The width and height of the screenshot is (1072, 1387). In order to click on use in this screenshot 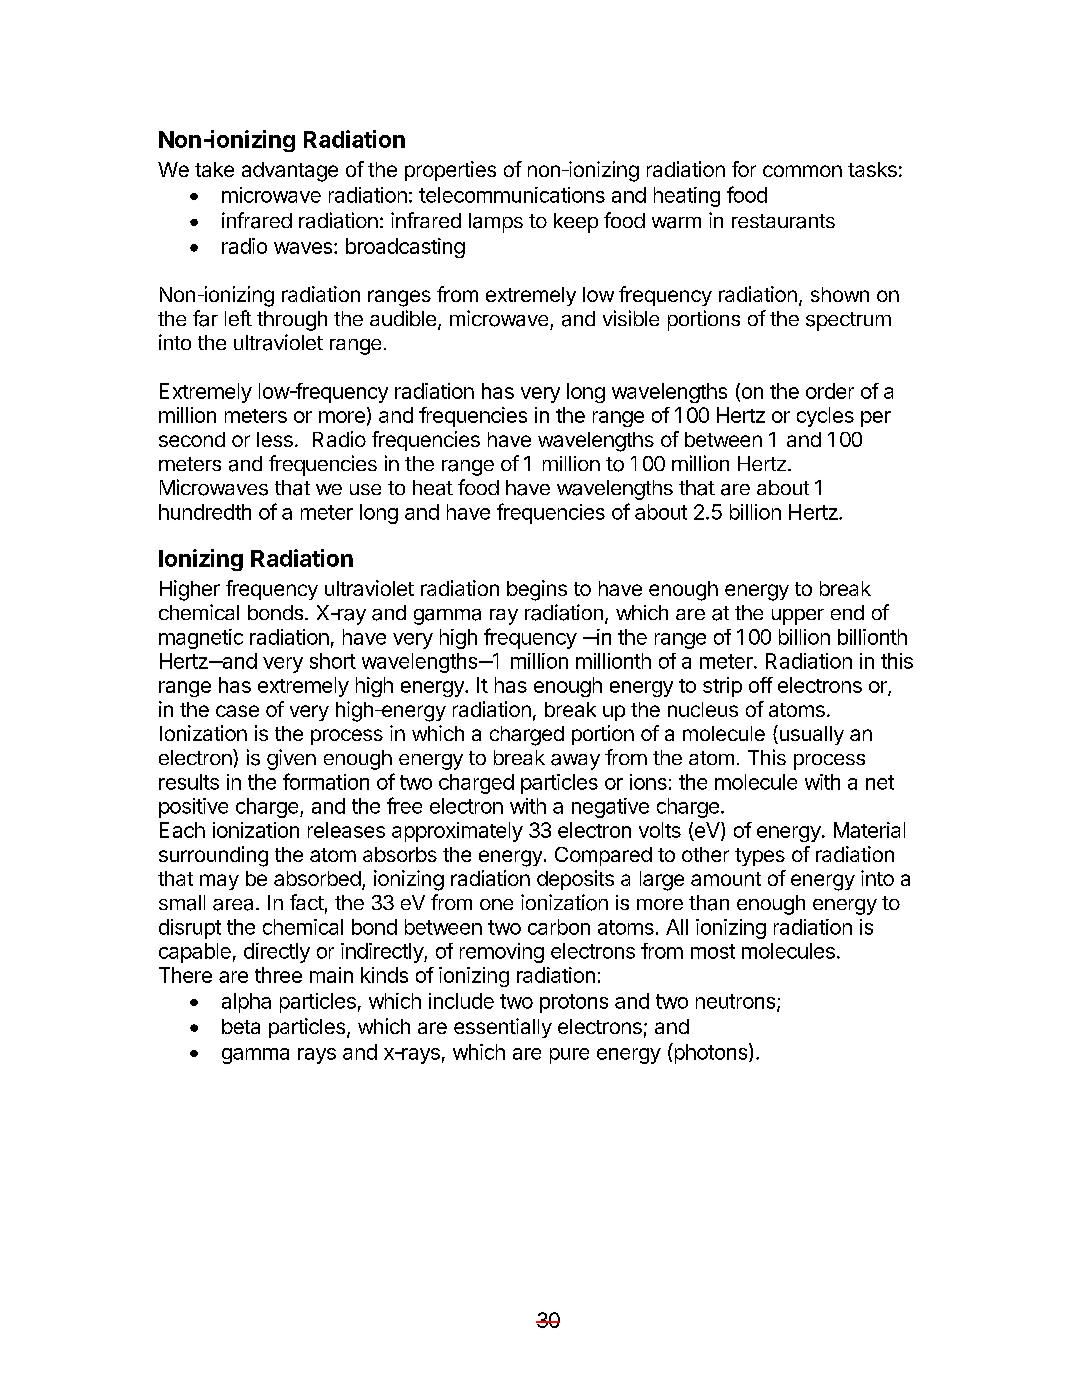, I will do `click(365, 489)`.
